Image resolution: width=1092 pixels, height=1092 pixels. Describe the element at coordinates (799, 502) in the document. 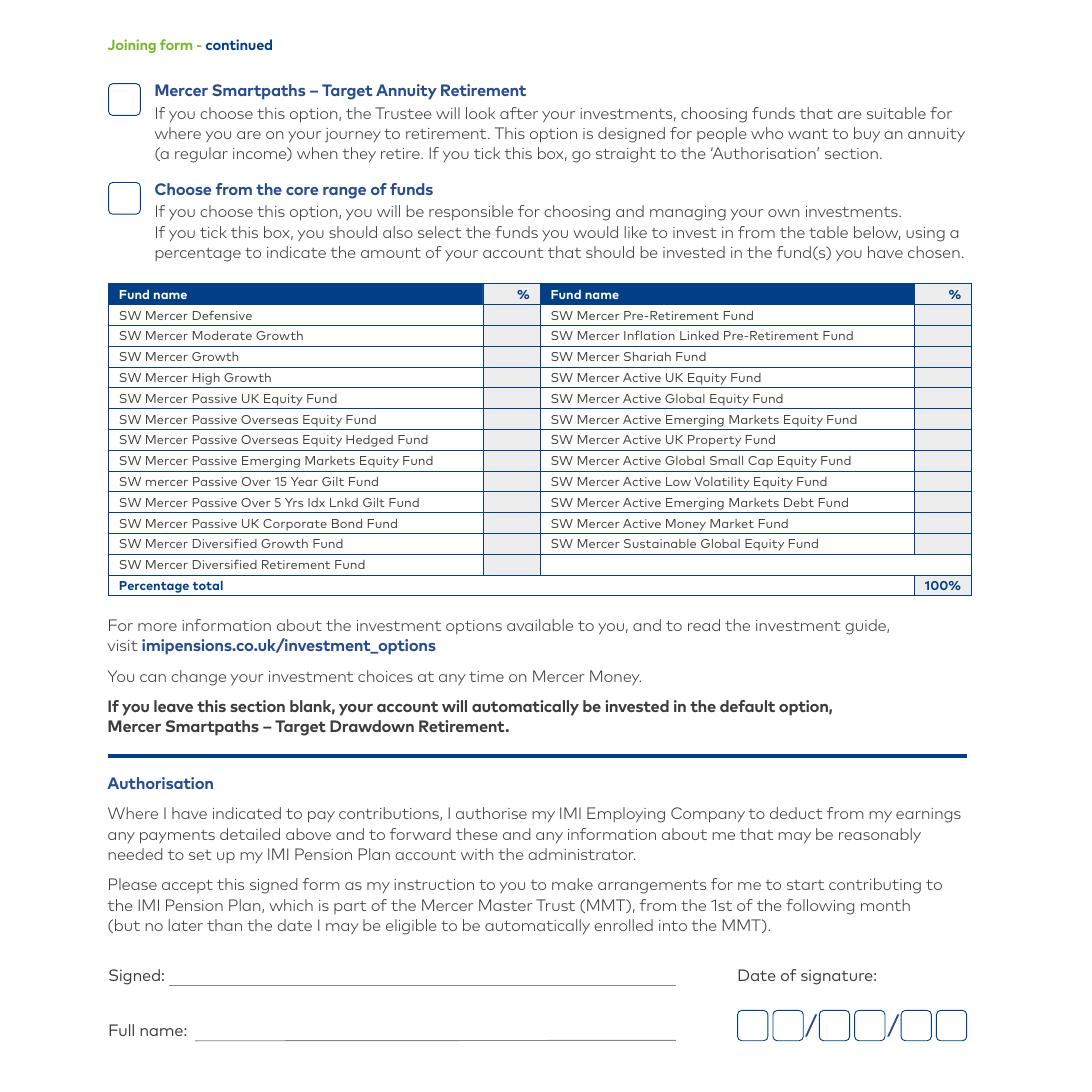

I see `Debt` at that location.
